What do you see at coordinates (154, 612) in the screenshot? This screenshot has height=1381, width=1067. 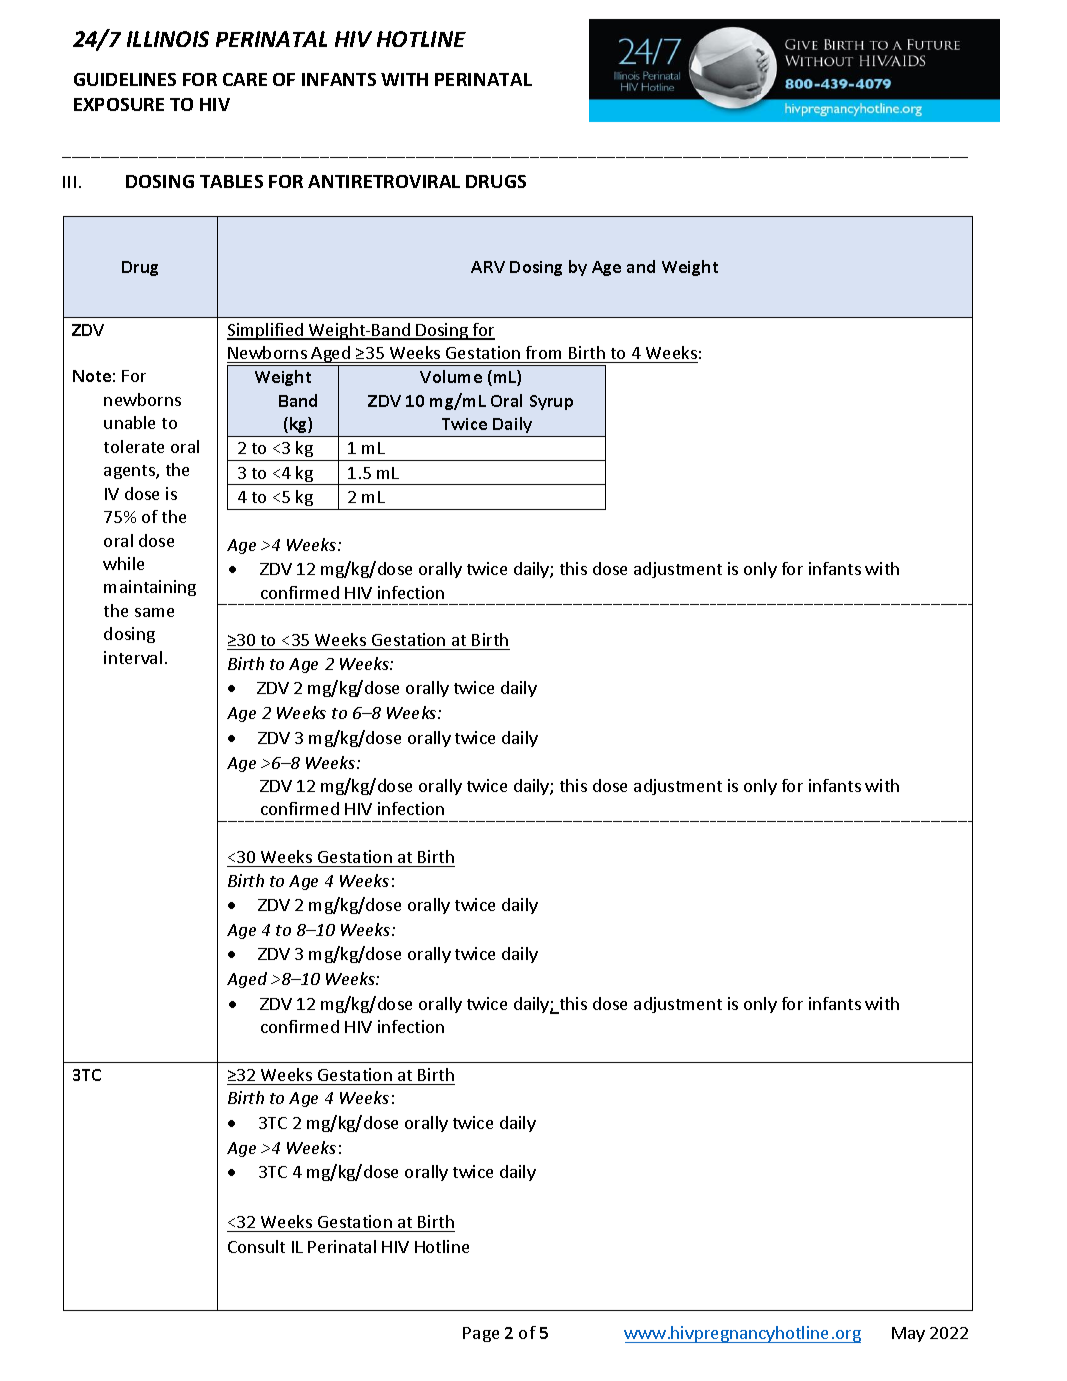 I see `same` at bounding box center [154, 612].
